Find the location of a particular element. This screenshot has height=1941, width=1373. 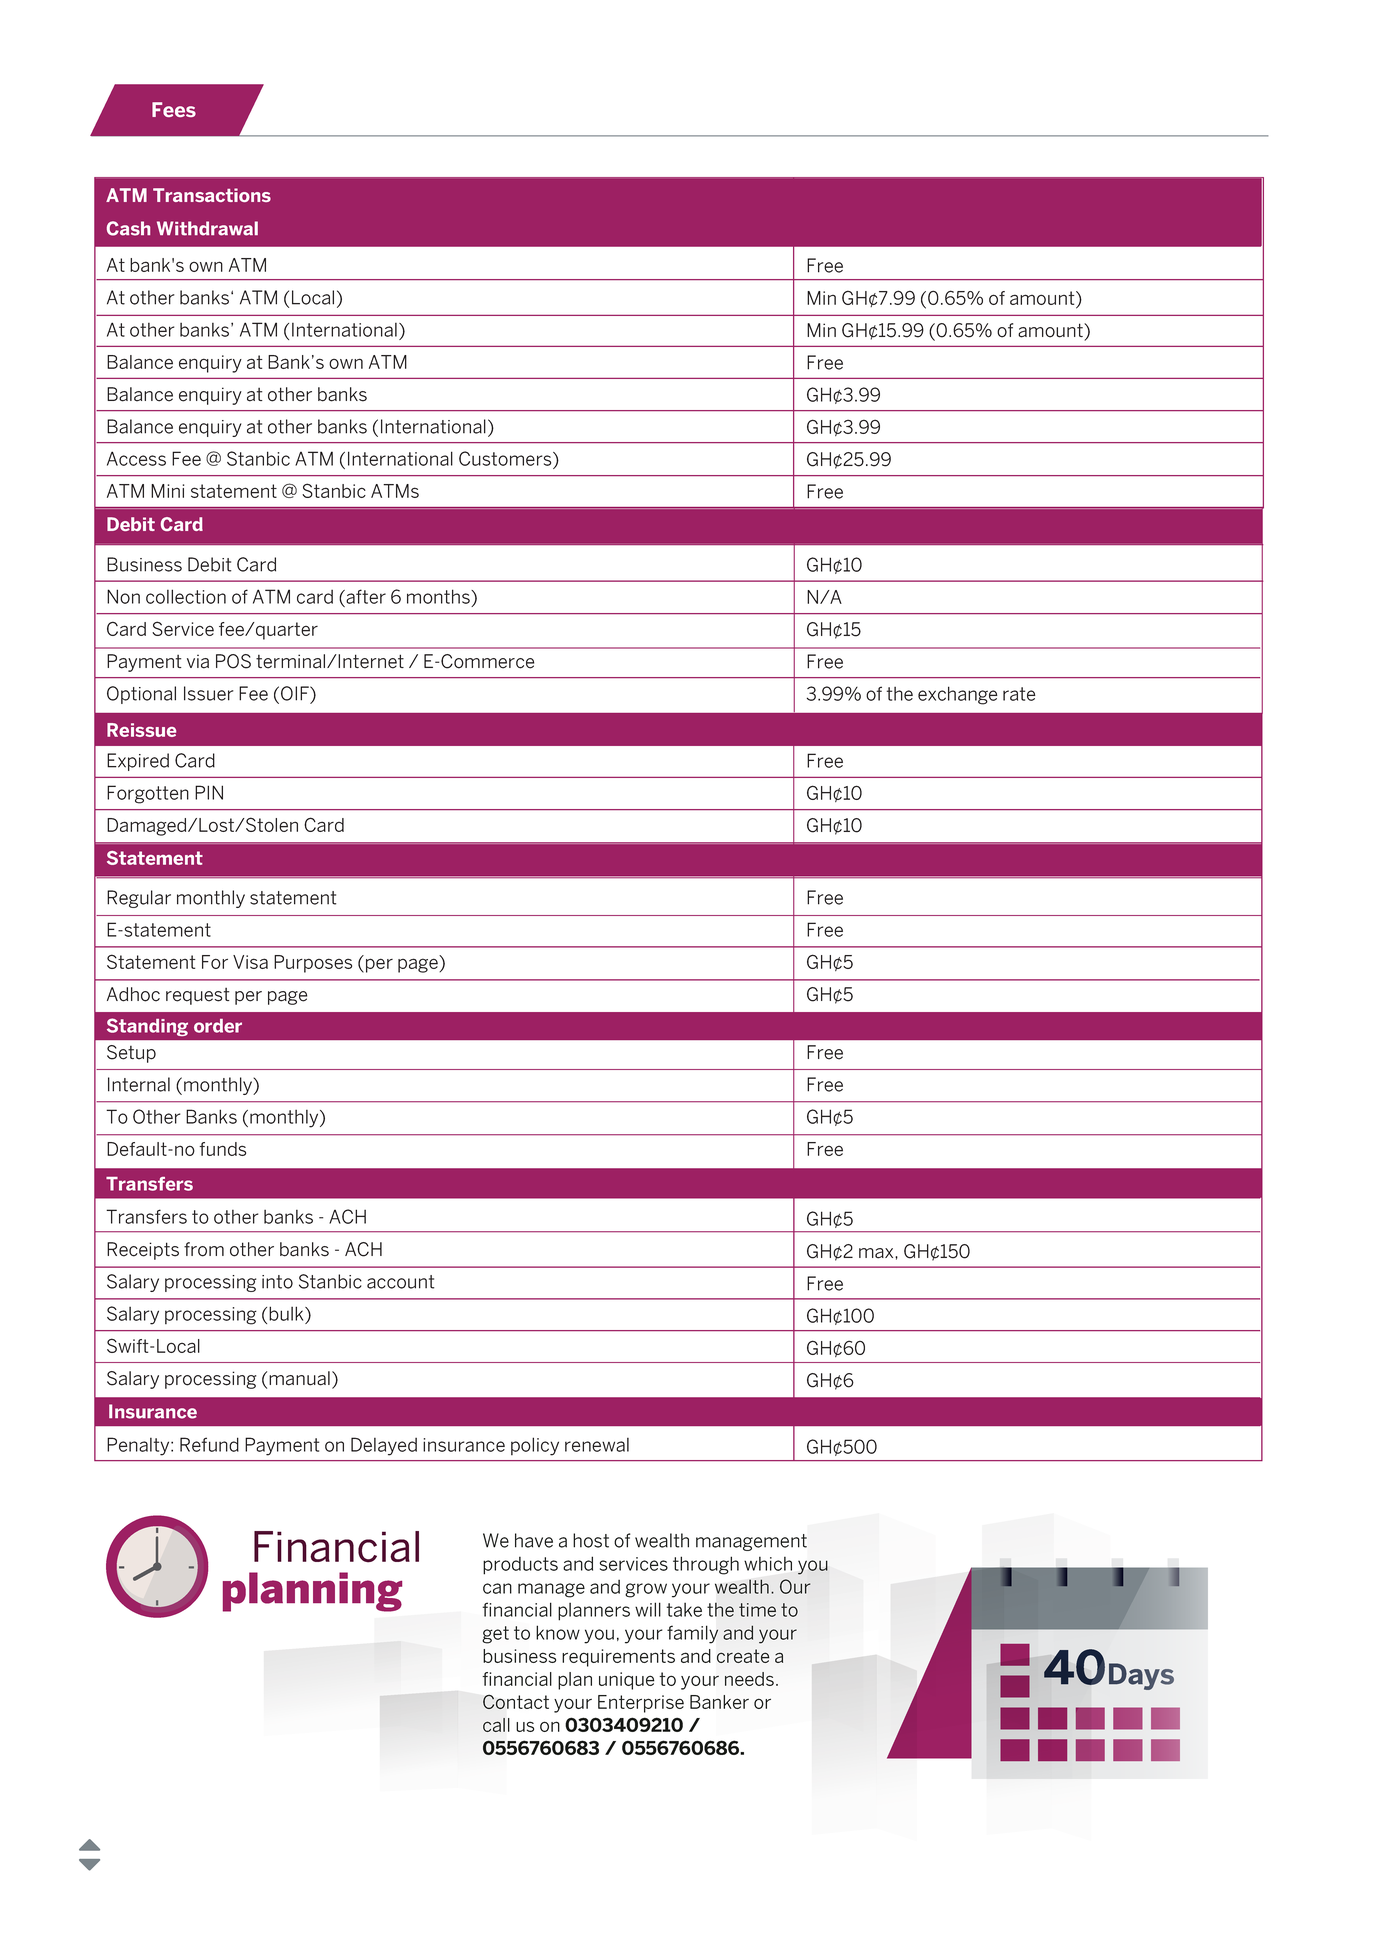

Transactions is located at coordinates (212, 195).
